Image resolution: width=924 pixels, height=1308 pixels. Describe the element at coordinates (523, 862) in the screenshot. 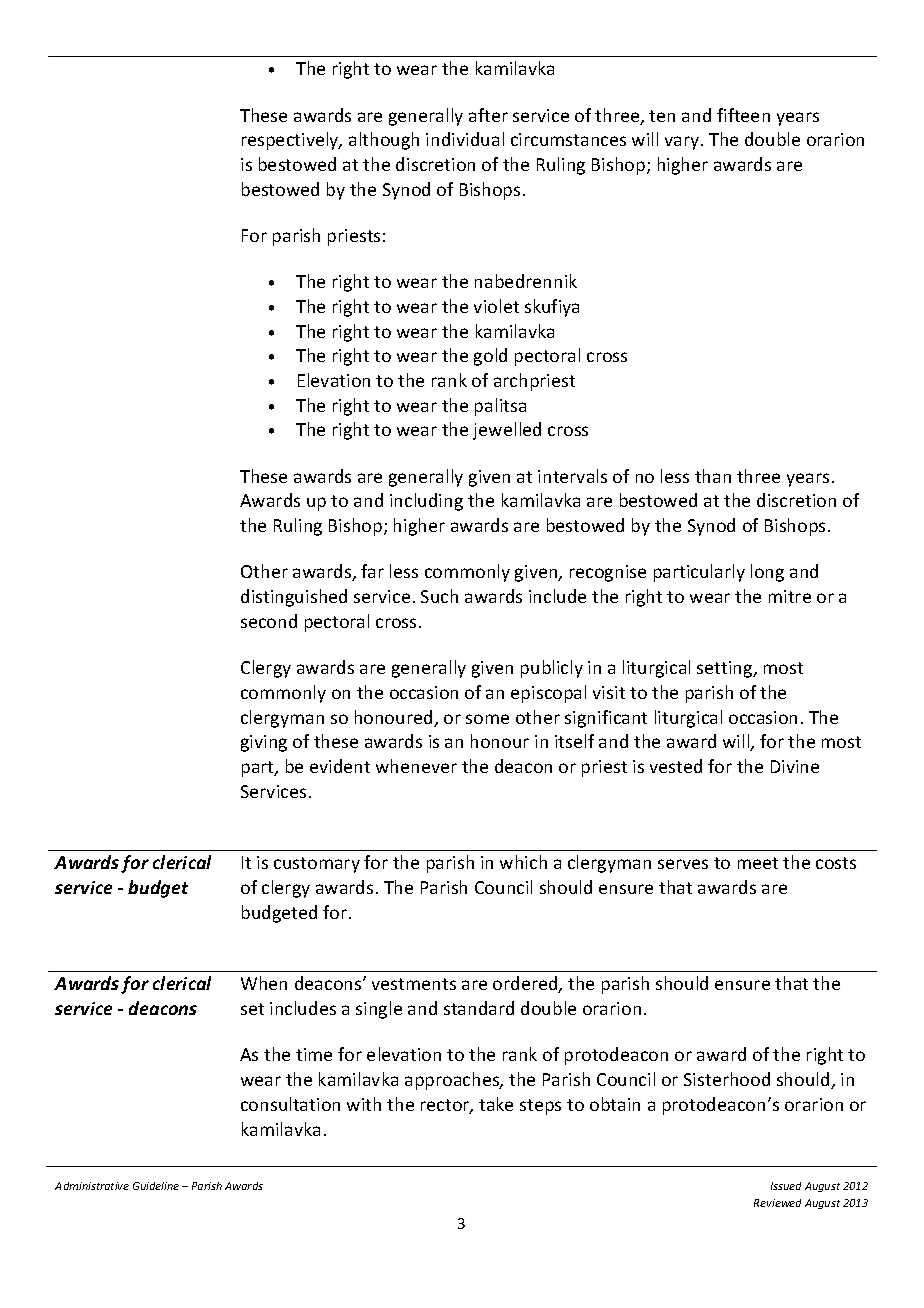

I see `which` at that location.
